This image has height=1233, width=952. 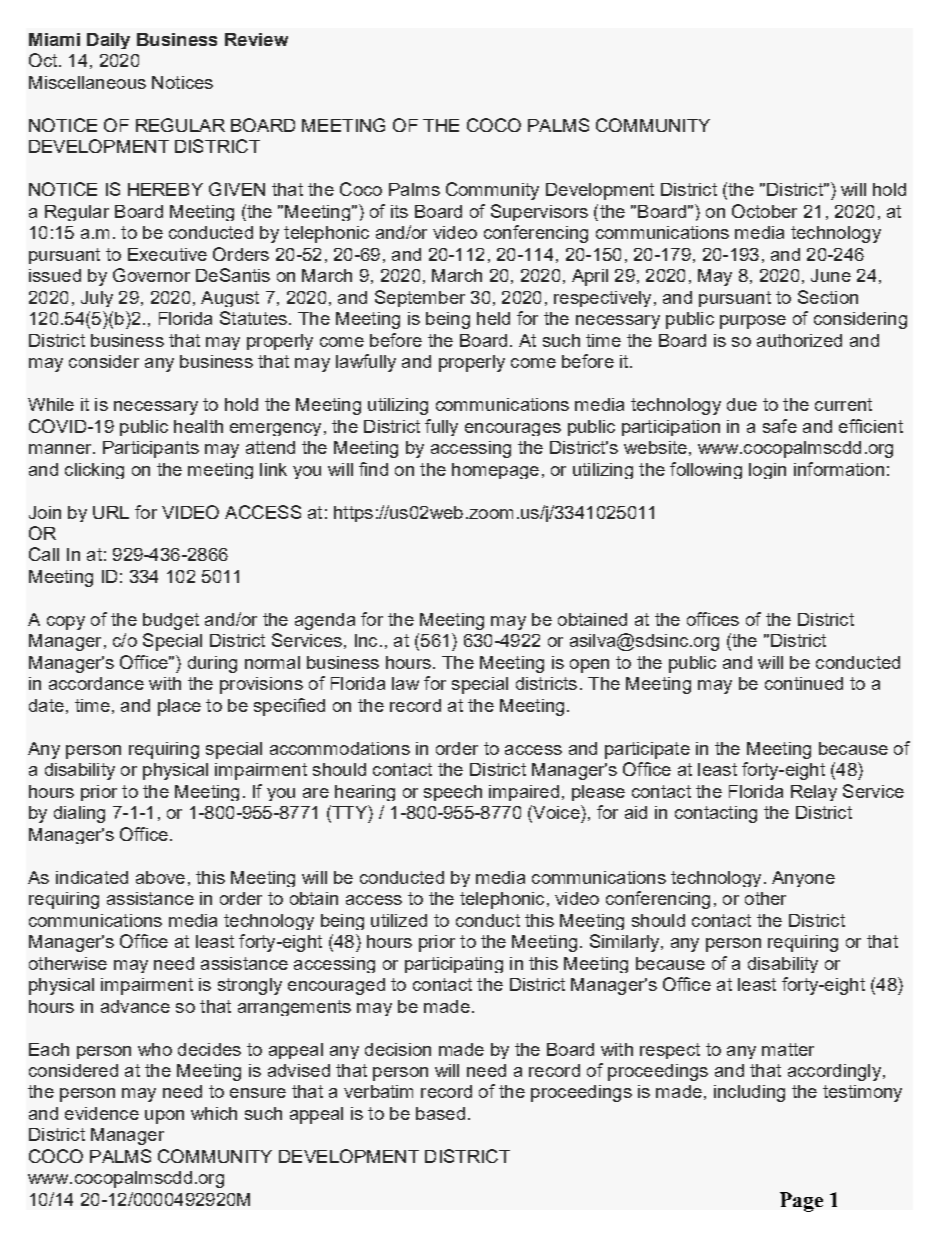 What do you see at coordinates (87, 82) in the image?
I see `Miscellaneous` at bounding box center [87, 82].
